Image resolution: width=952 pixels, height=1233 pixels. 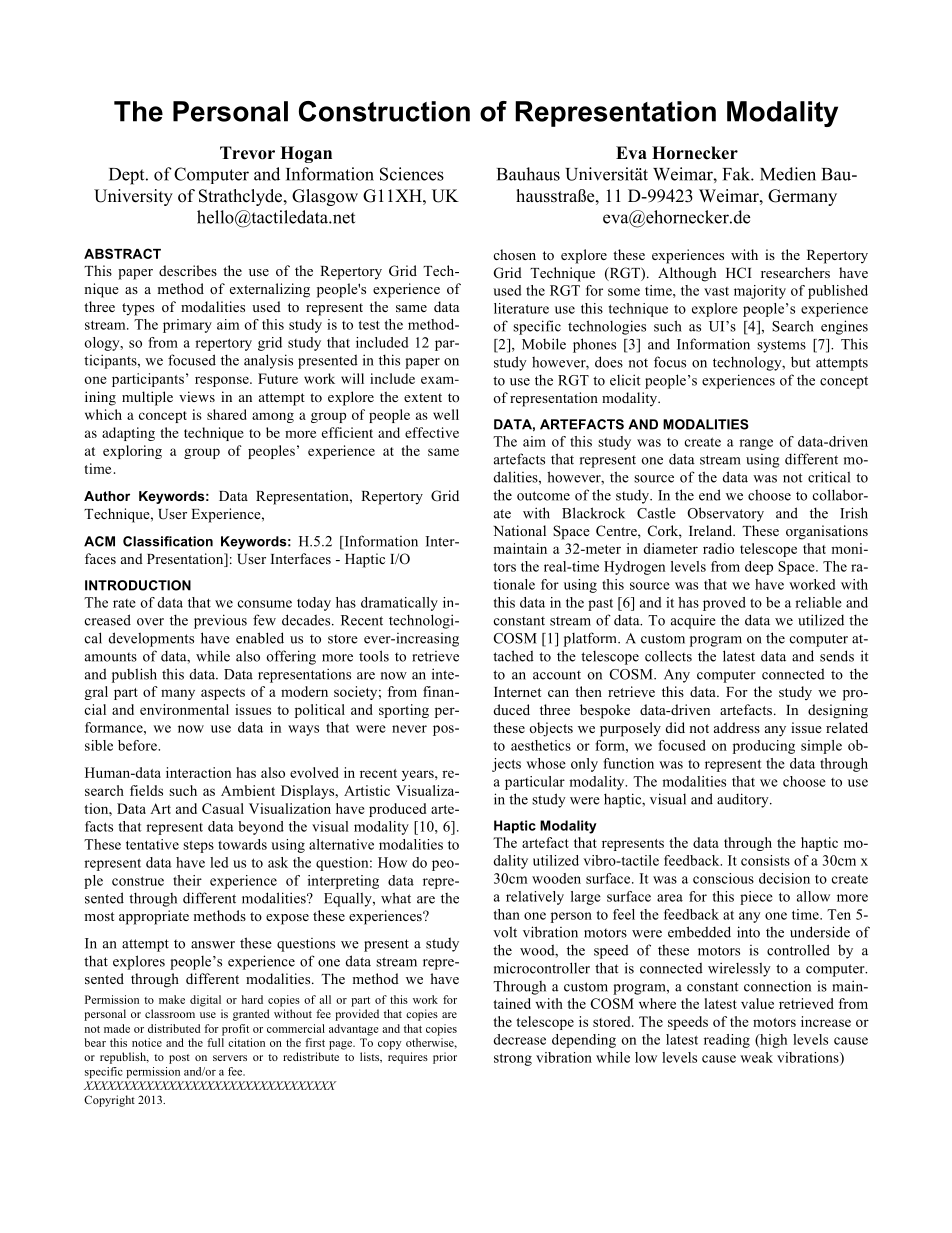 What do you see at coordinates (432, 432) in the screenshot?
I see `effective` at bounding box center [432, 432].
